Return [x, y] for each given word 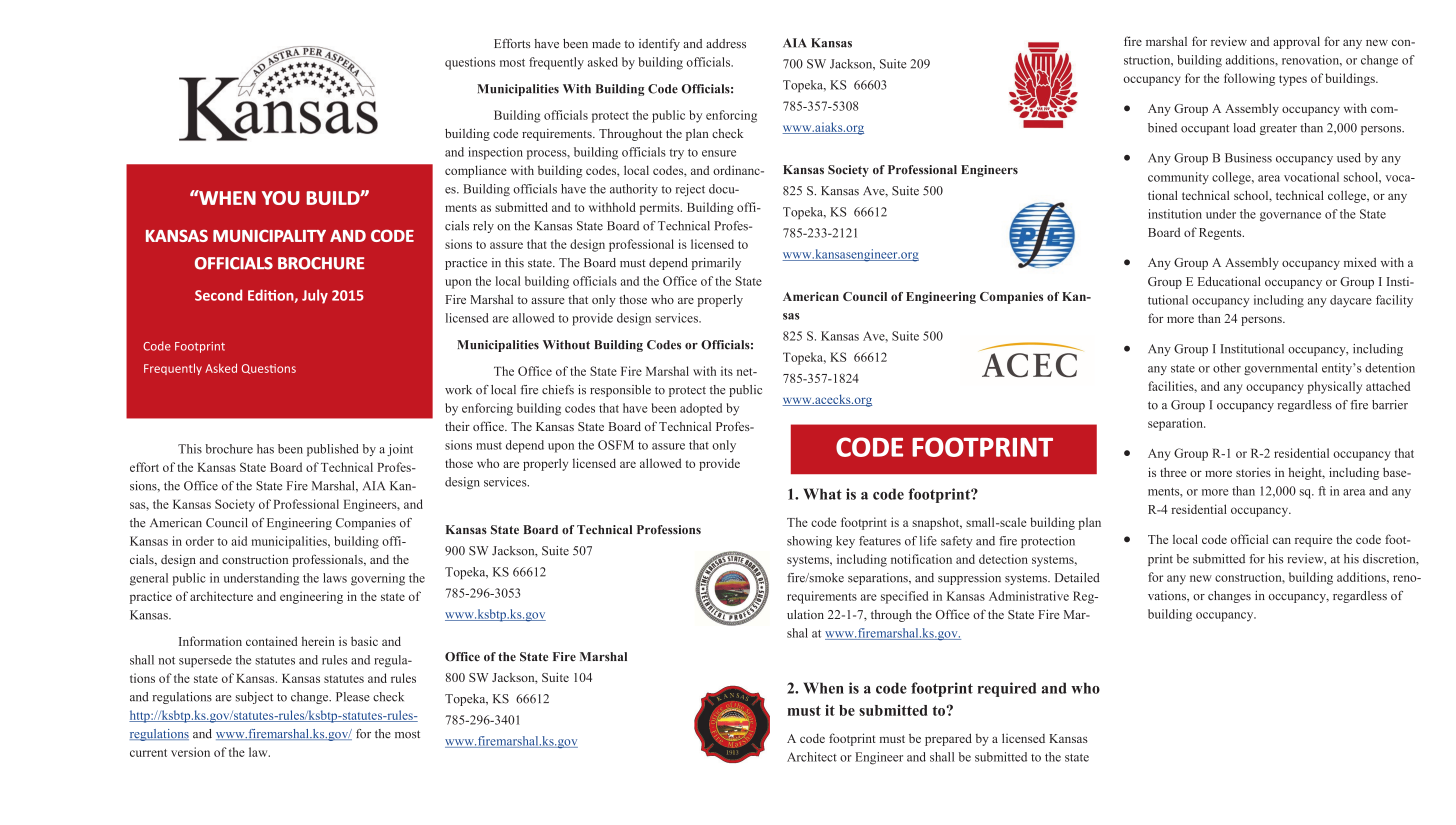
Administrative [1029, 596]
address [726, 43]
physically [1335, 387]
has [265, 449]
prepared [948, 739]
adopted [701, 409]
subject [254, 698]
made [606, 43]
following [1249, 79]
